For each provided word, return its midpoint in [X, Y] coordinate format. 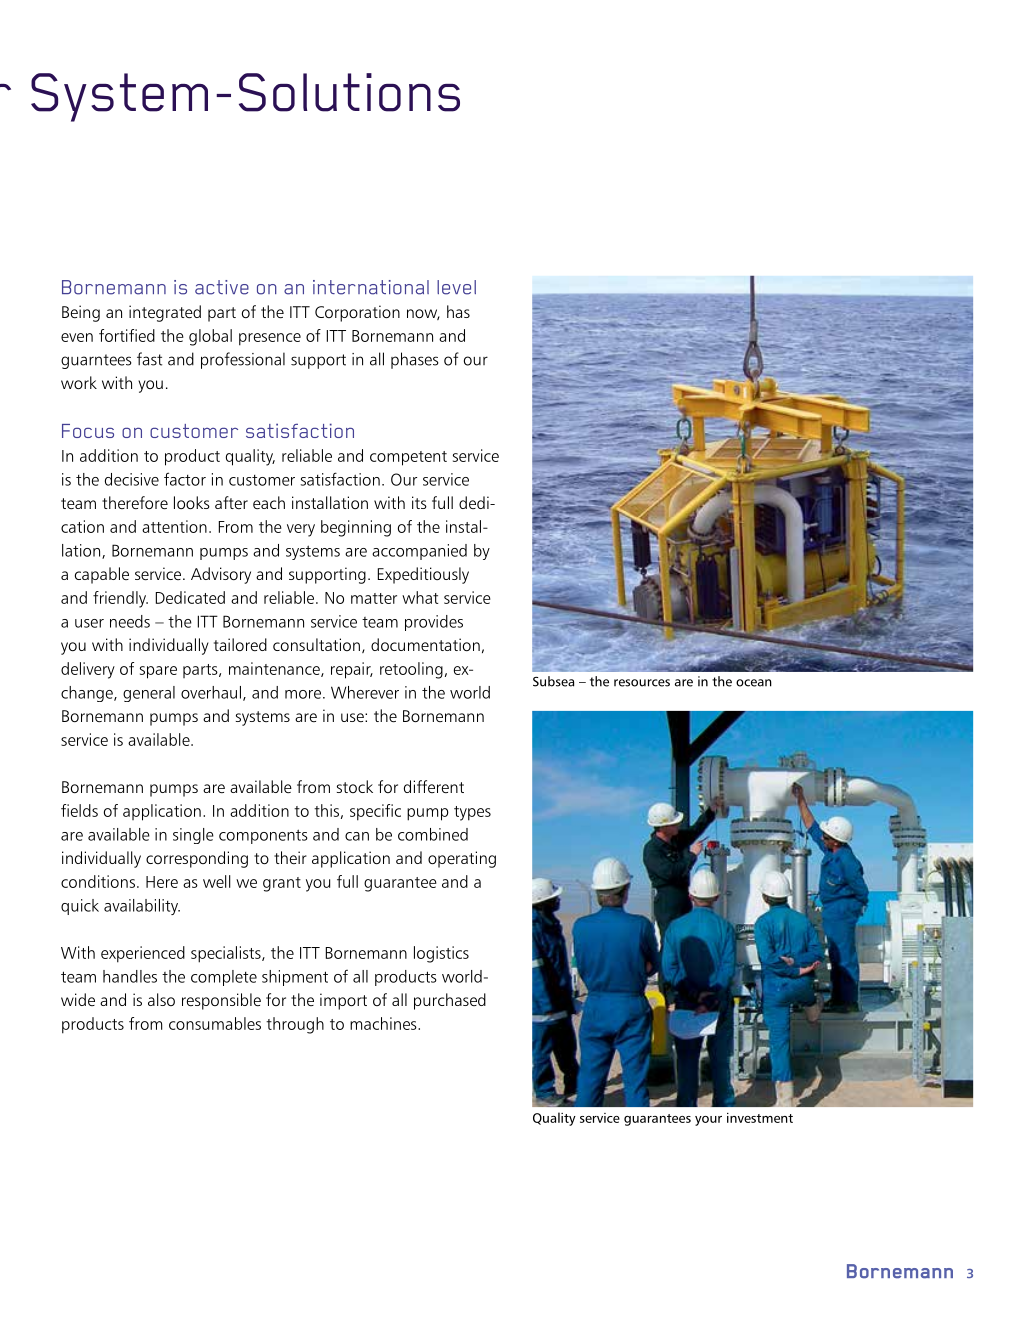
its [419, 502]
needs [130, 621]
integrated [165, 313]
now [423, 314]
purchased [450, 1001]
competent [408, 458]
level [456, 287]
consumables [215, 1023]
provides [434, 623]
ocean [754, 683]
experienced [143, 954]
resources [642, 683]
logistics [441, 954]
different [434, 786]
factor [185, 479]
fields [79, 810]
